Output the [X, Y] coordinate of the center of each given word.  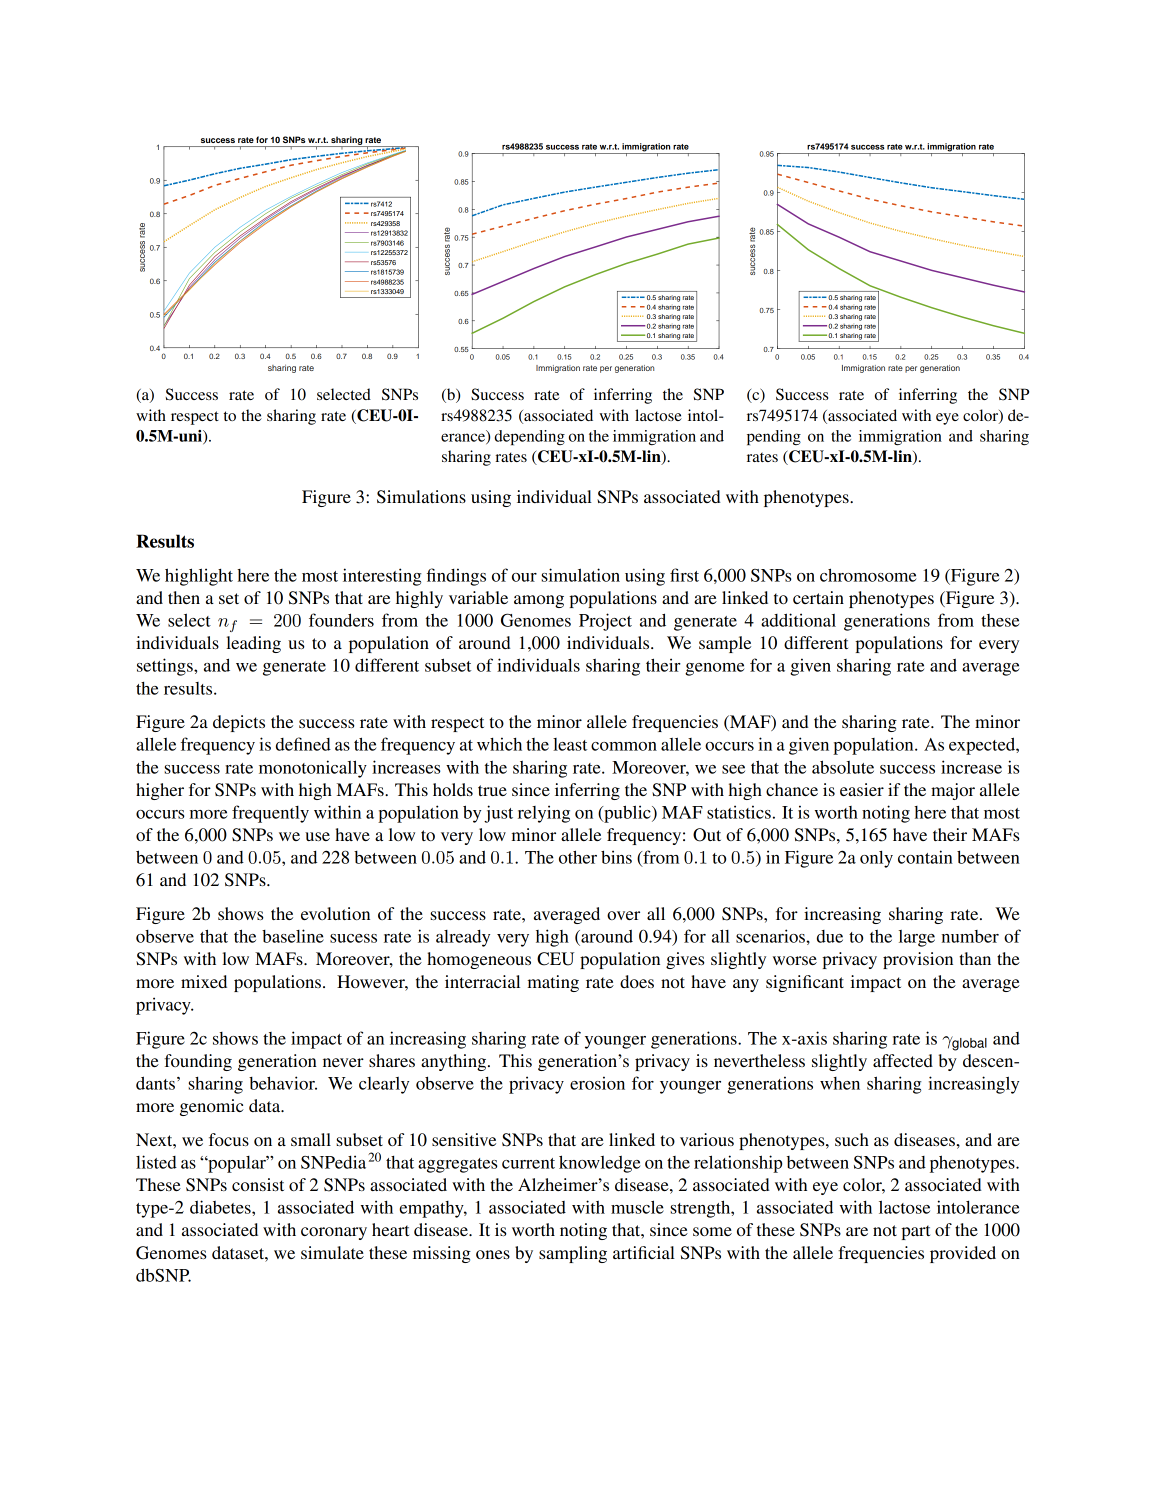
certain [818, 597]
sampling [573, 1254]
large [917, 938]
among [539, 601]
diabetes [221, 1207]
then [184, 597]
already [463, 938]
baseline [293, 936]
